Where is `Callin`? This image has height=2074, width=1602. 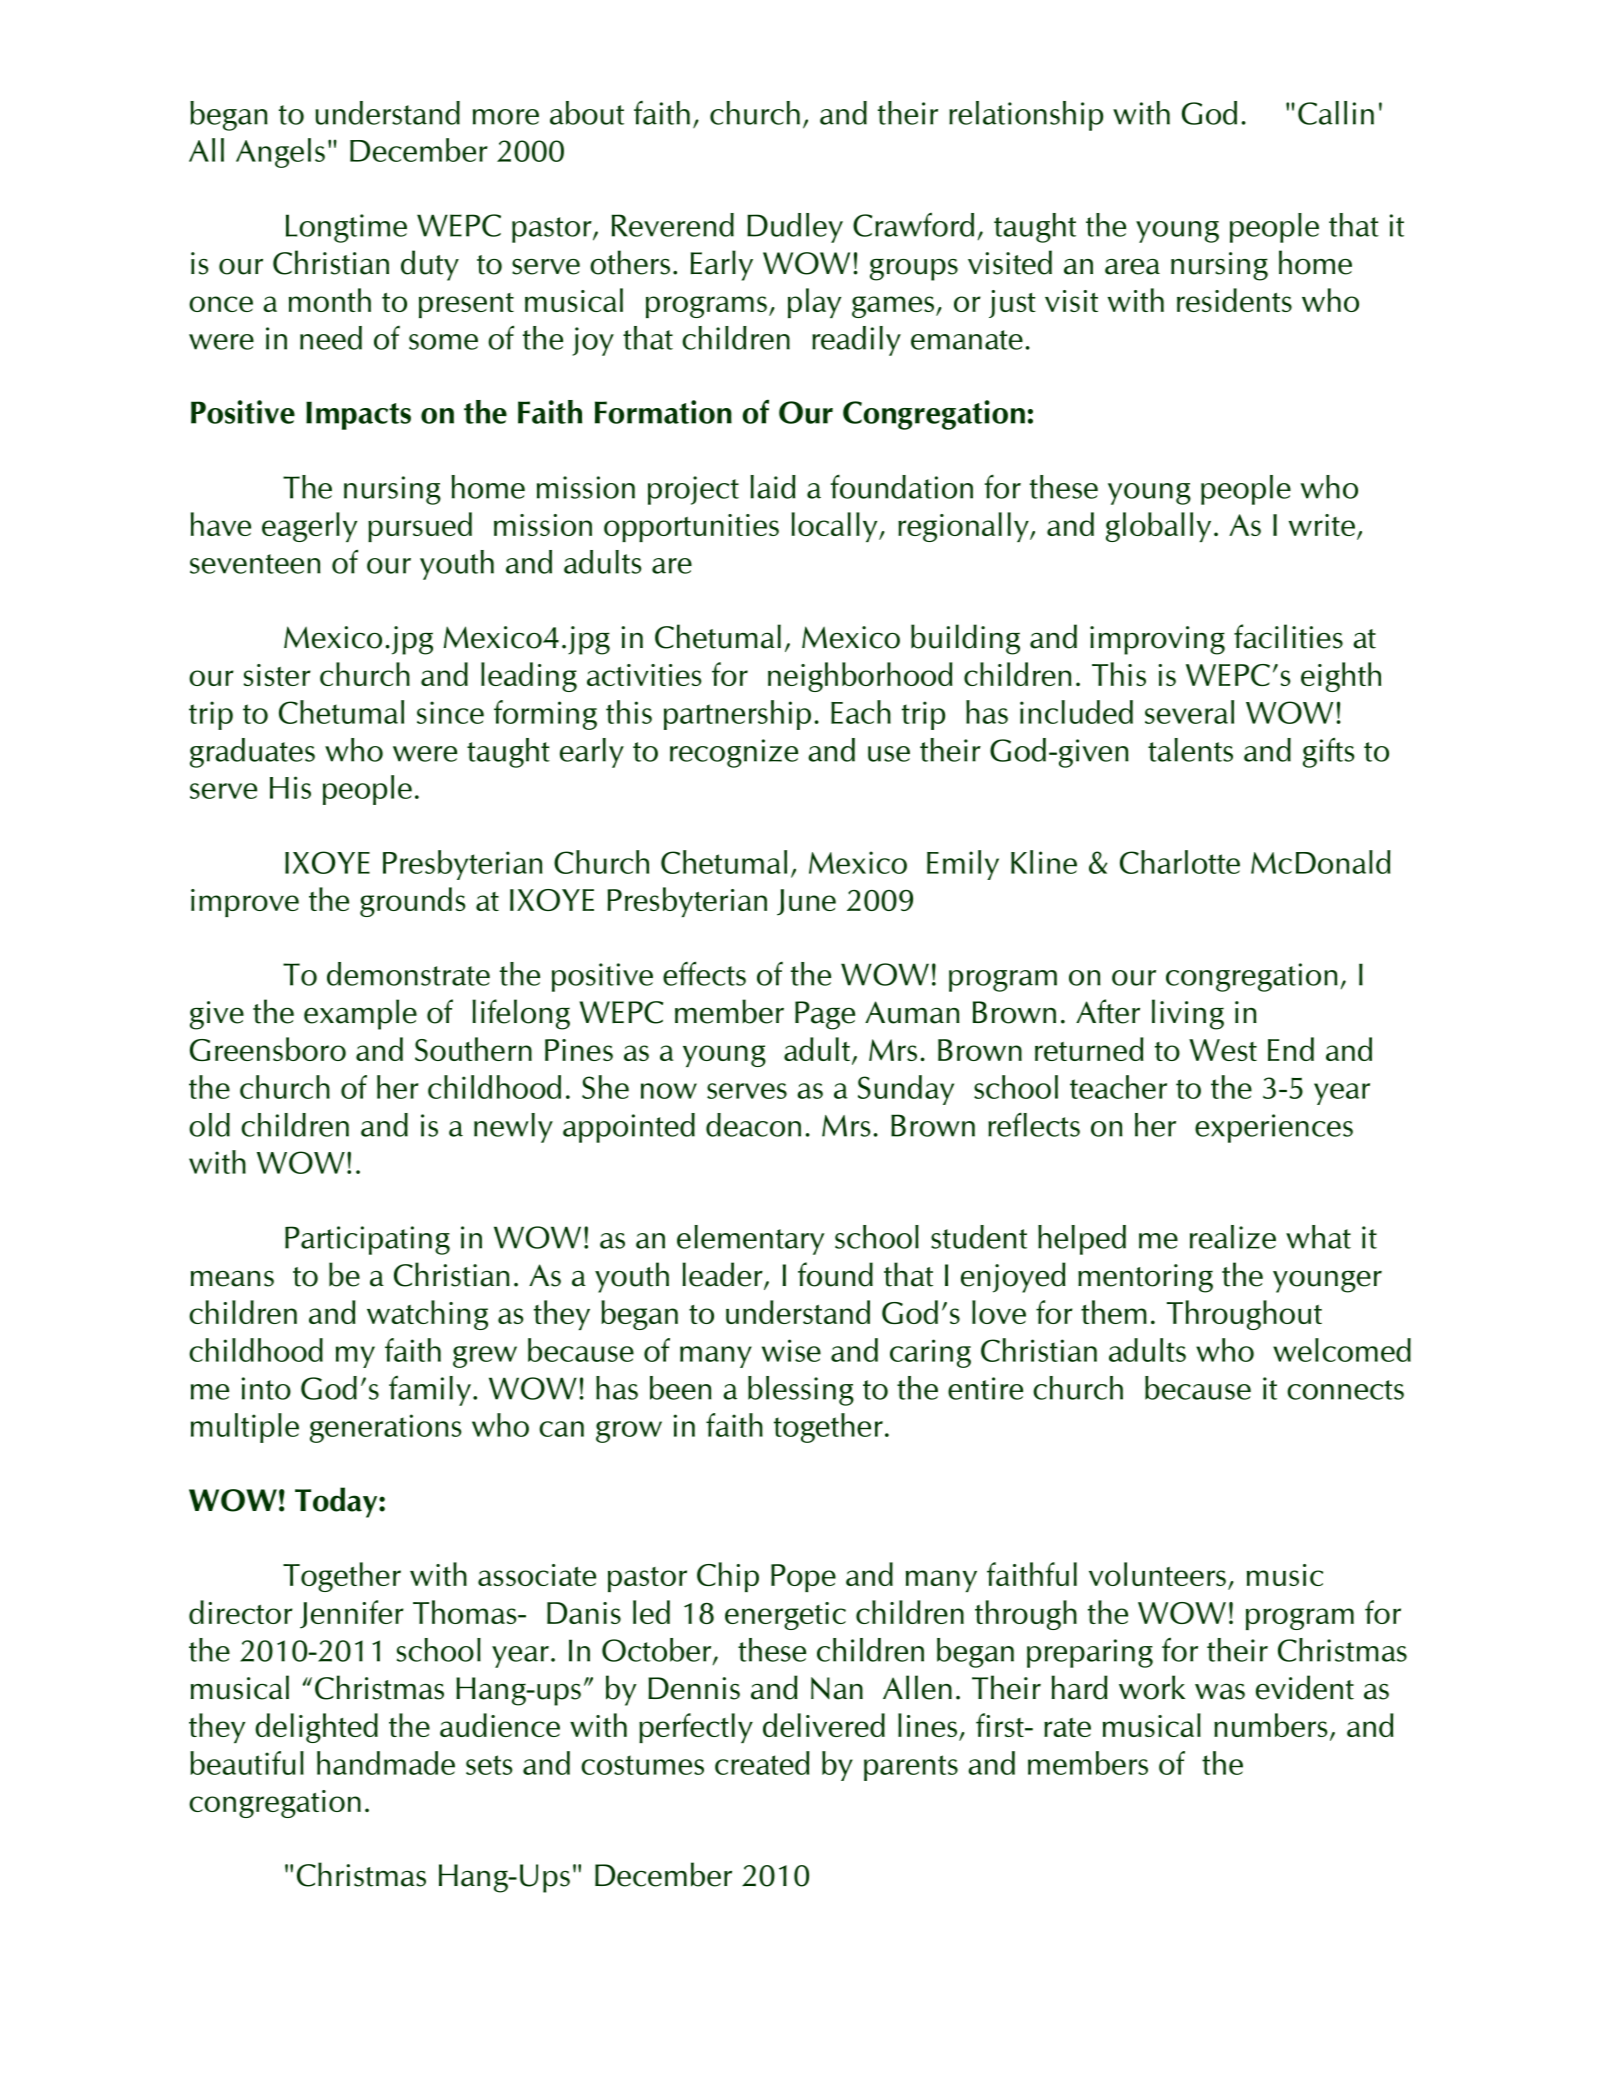
Callin is located at coordinates (1336, 113).
